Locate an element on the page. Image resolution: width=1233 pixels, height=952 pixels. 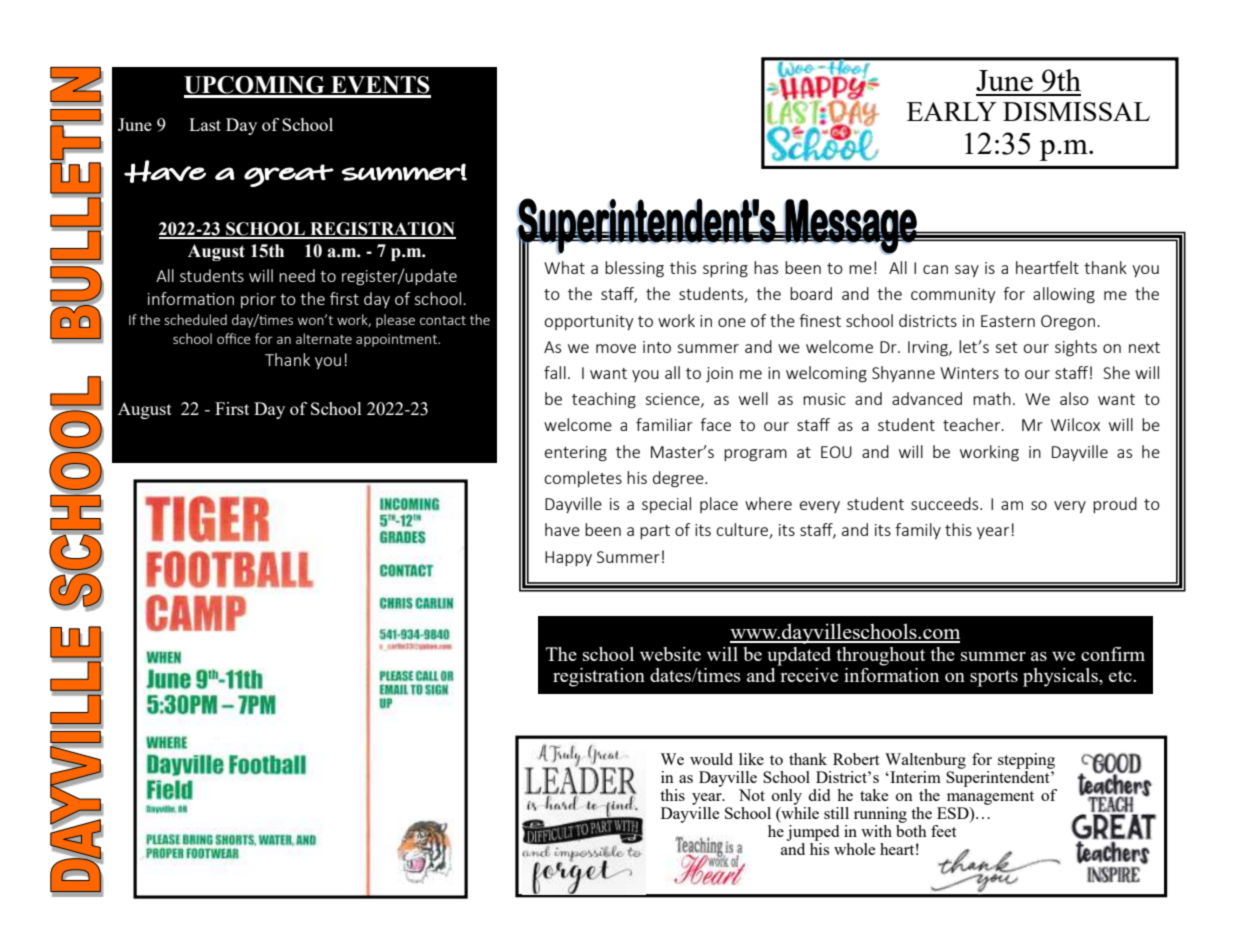
EARLY is located at coordinates (952, 111).
